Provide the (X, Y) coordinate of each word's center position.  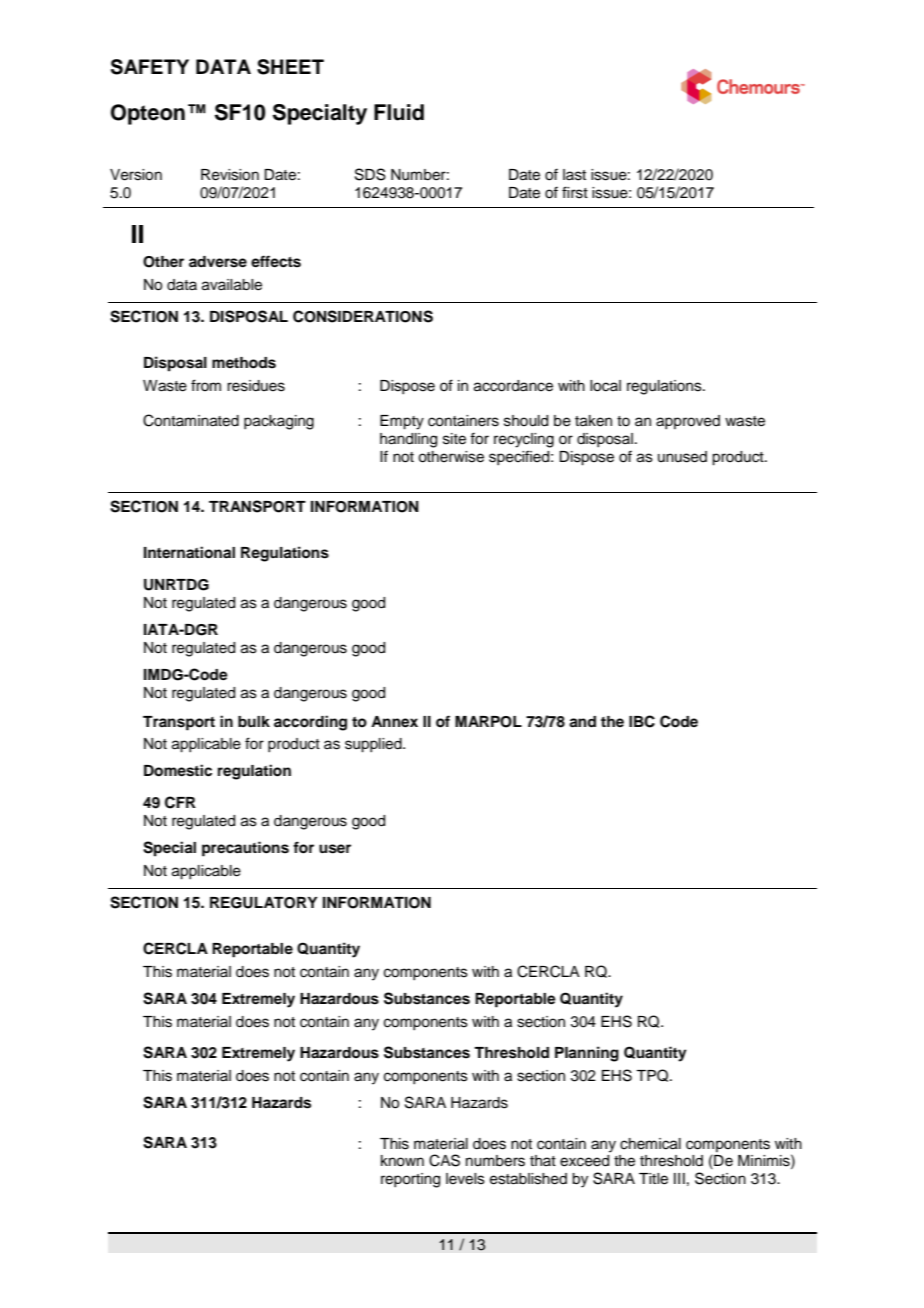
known (402, 1161)
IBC (642, 721)
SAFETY (150, 67)
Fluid (399, 112)
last (574, 175)
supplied (374, 745)
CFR (180, 802)
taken (593, 421)
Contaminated (191, 420)
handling (408, 440)
